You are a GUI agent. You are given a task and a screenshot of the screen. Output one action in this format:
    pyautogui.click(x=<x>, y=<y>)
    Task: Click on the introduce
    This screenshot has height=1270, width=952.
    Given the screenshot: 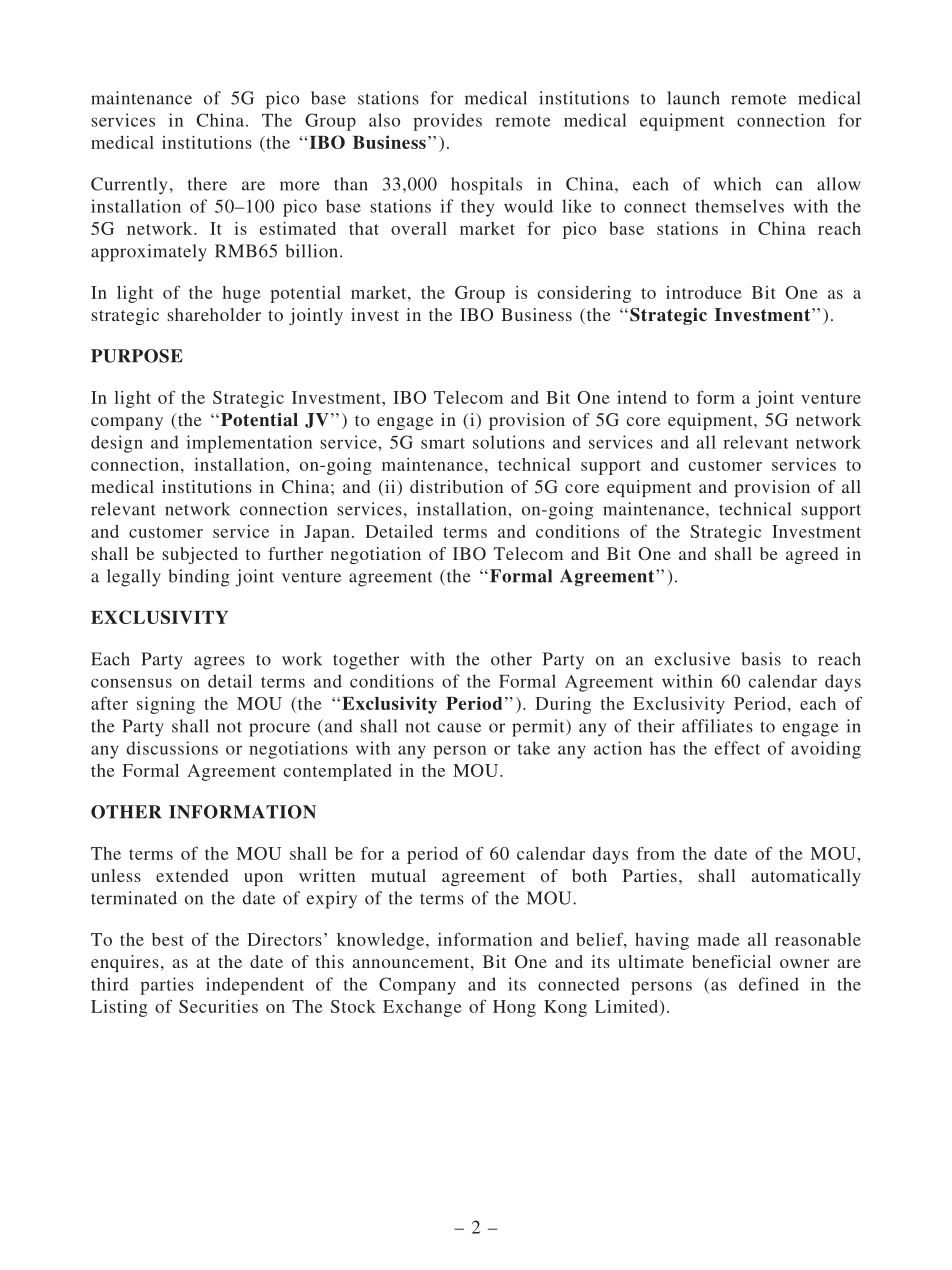 What is the action you would take?
    pyautogui.click(x=704, y=292)
